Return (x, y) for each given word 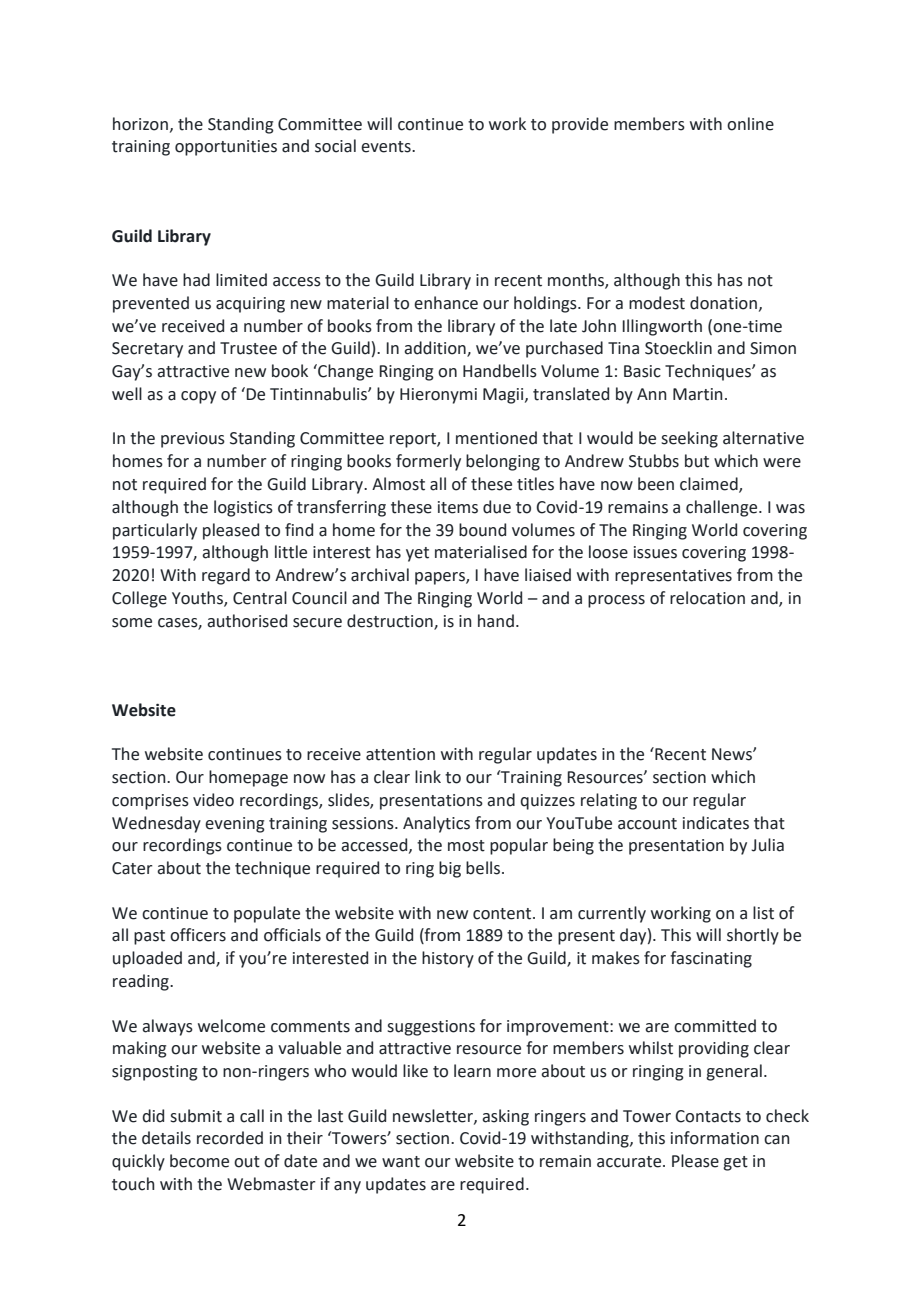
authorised (247, 621)
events (387, 147)
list (763, 913)
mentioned (496, 438)
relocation (707, 598)
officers (198, 935)
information (715, 1138)
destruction (391, 621)
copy (198, 397)
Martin (698, 394)
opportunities (226, 148)
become (199, 1161)
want (401, 1162)
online (750, 124)
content (503, 914)
